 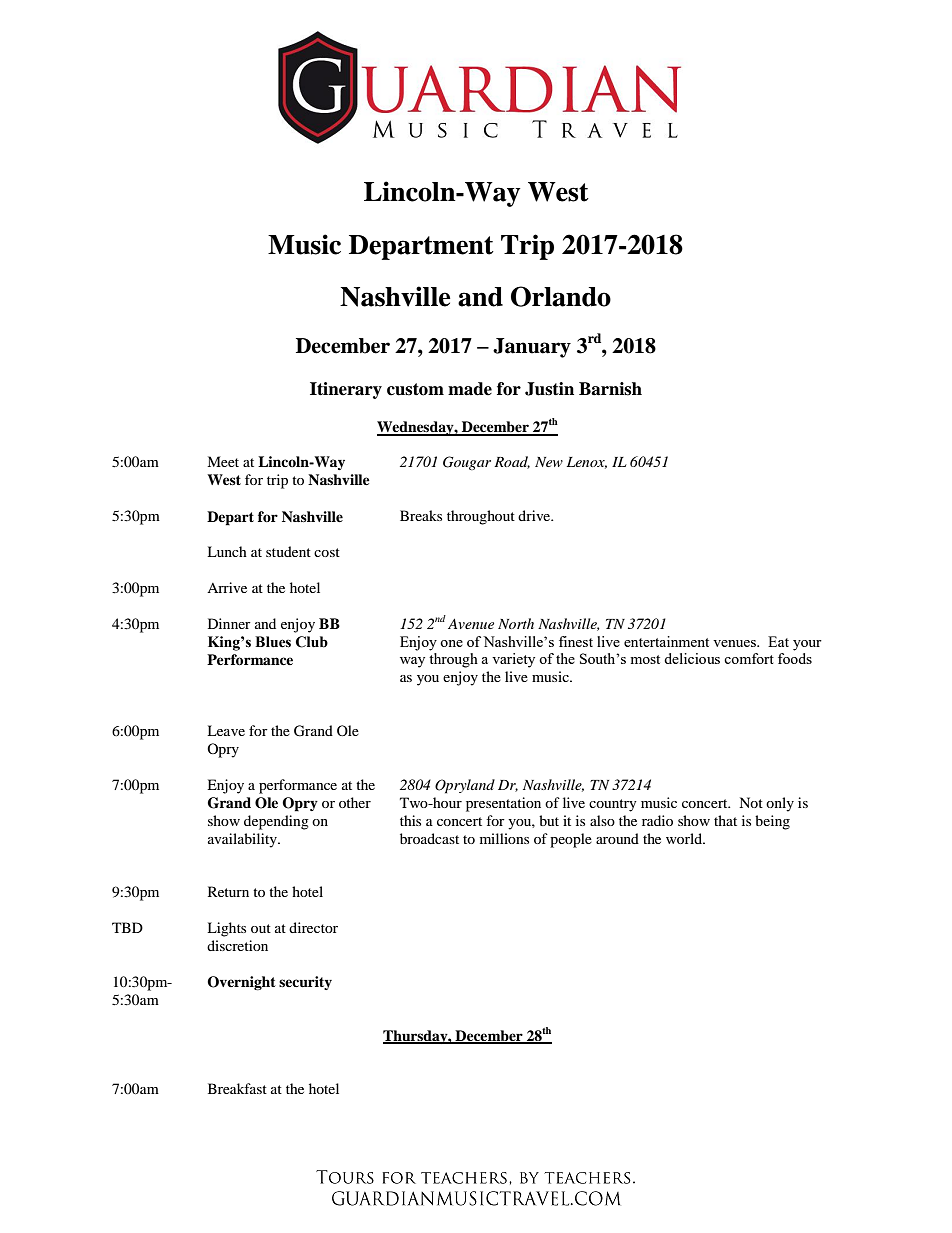 What do you see at coordinates (223, 461) in the screenshot?
I see `Meet` at bounding box center [223, 461].
